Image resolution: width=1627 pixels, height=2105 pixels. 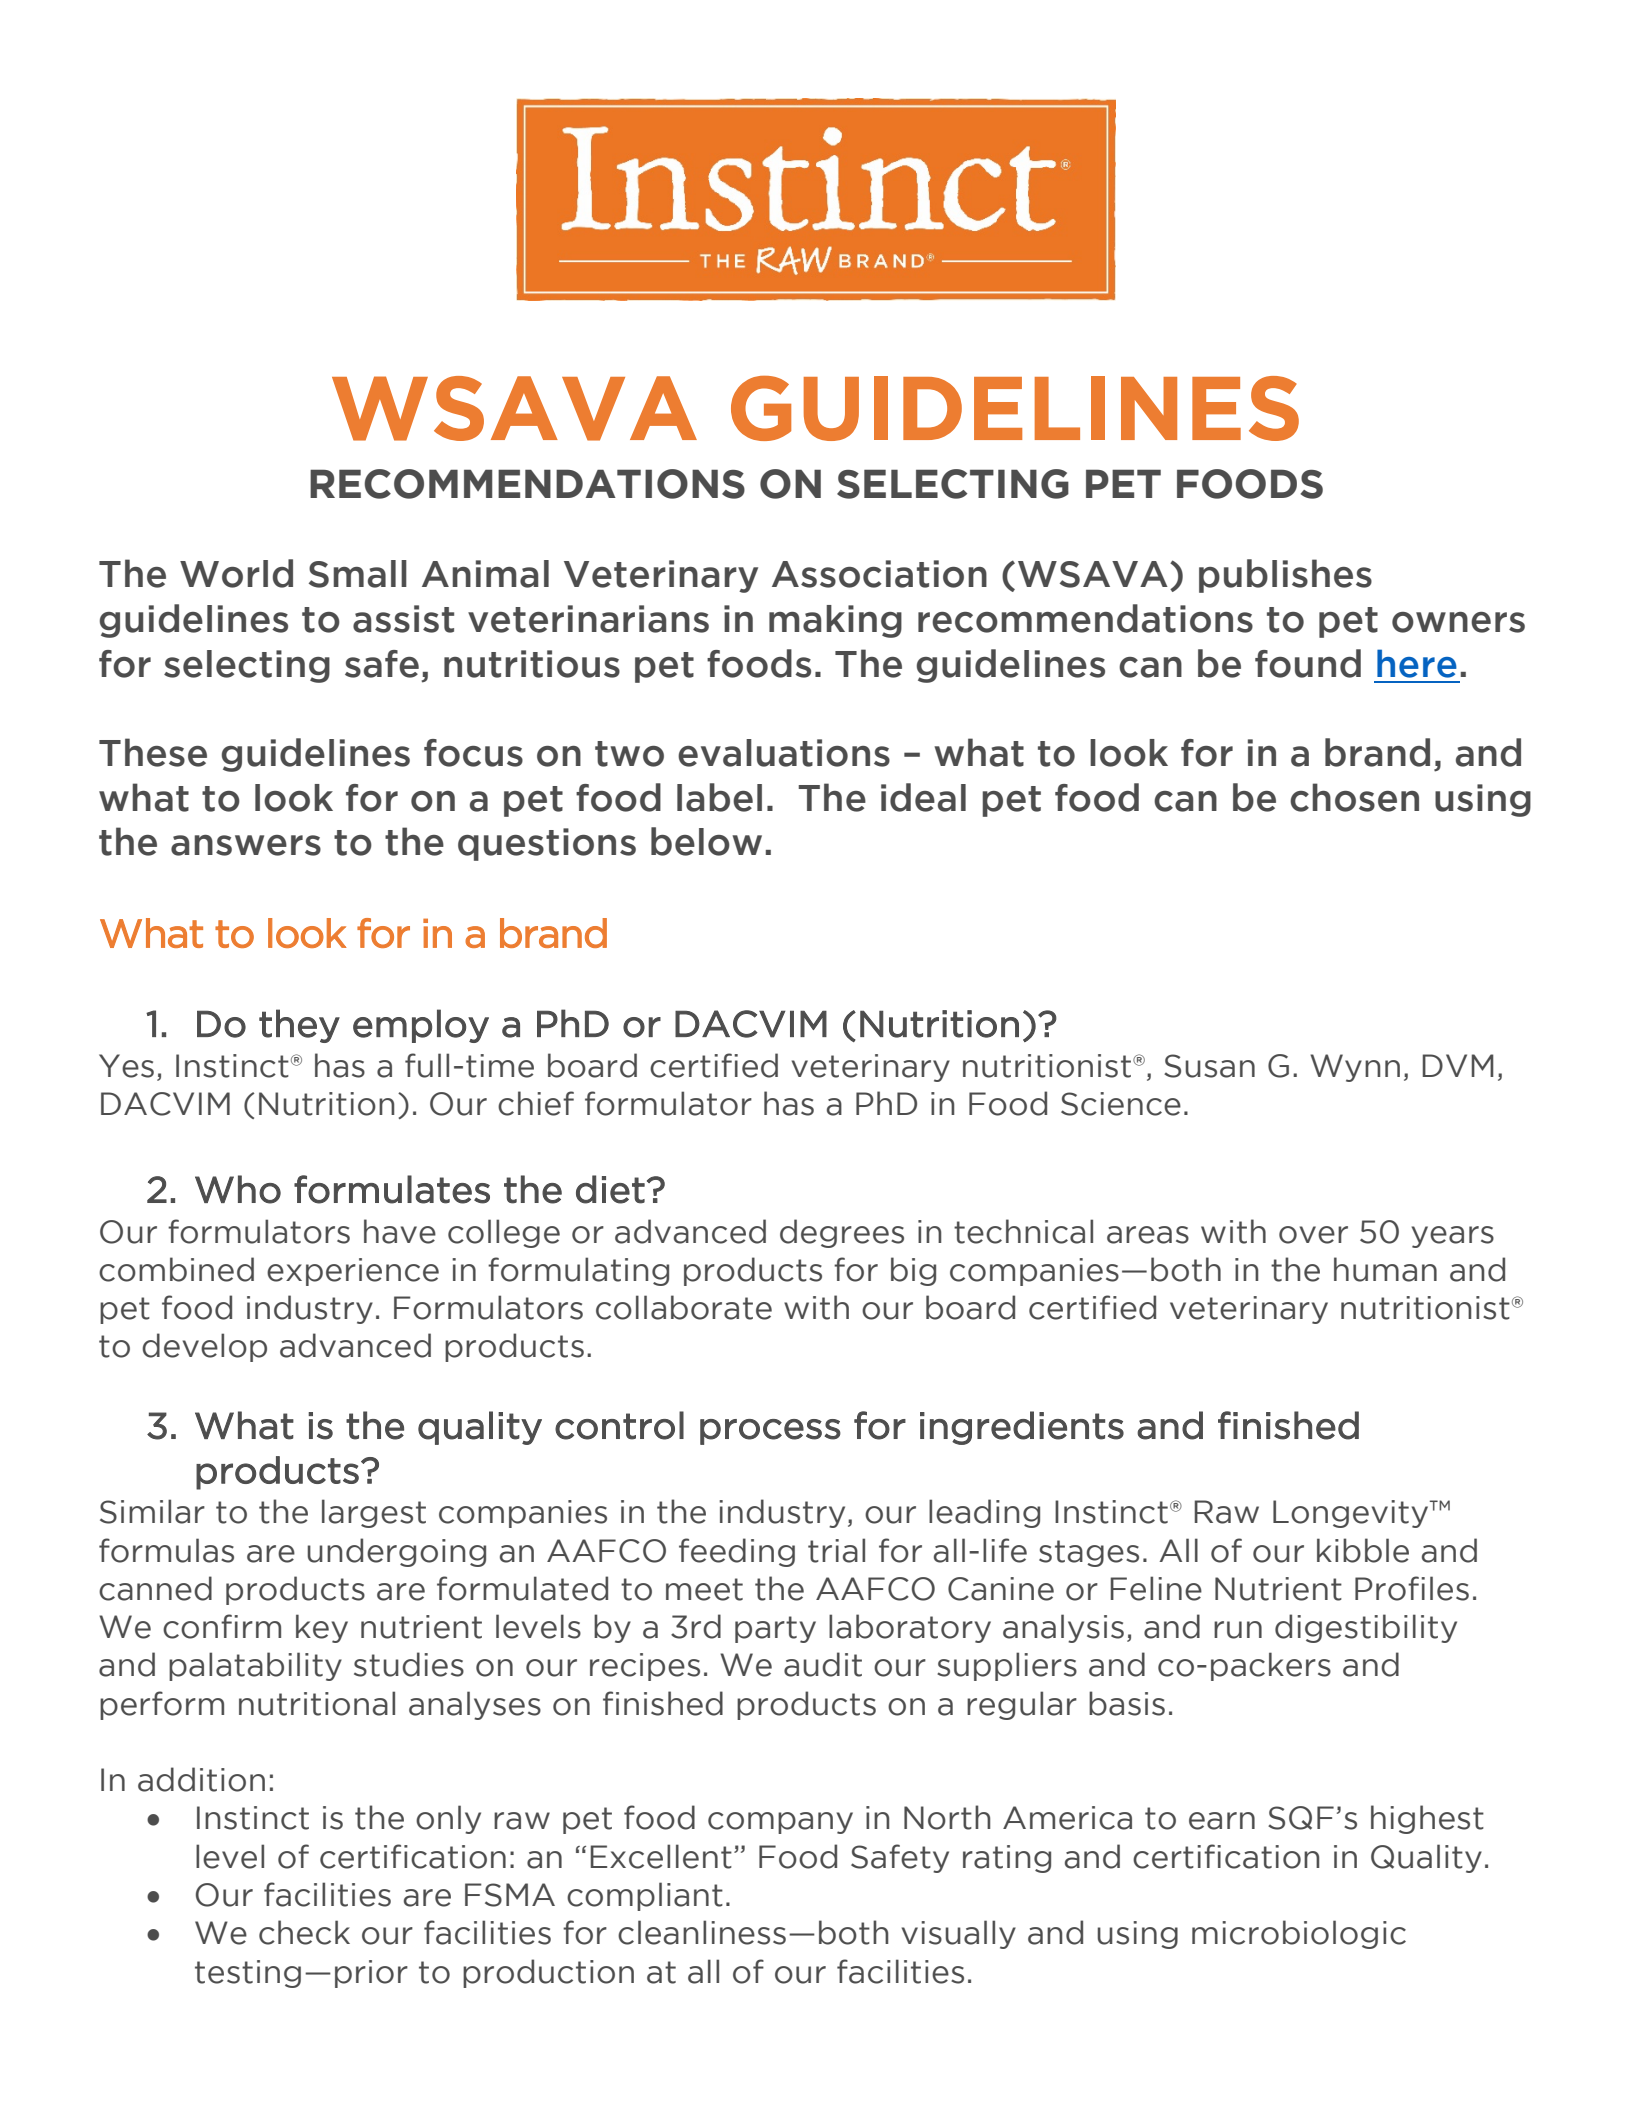 What do you see at coordinates (236, 573) in the screenshot?
I see `World` at bounding box center [236, 573].
